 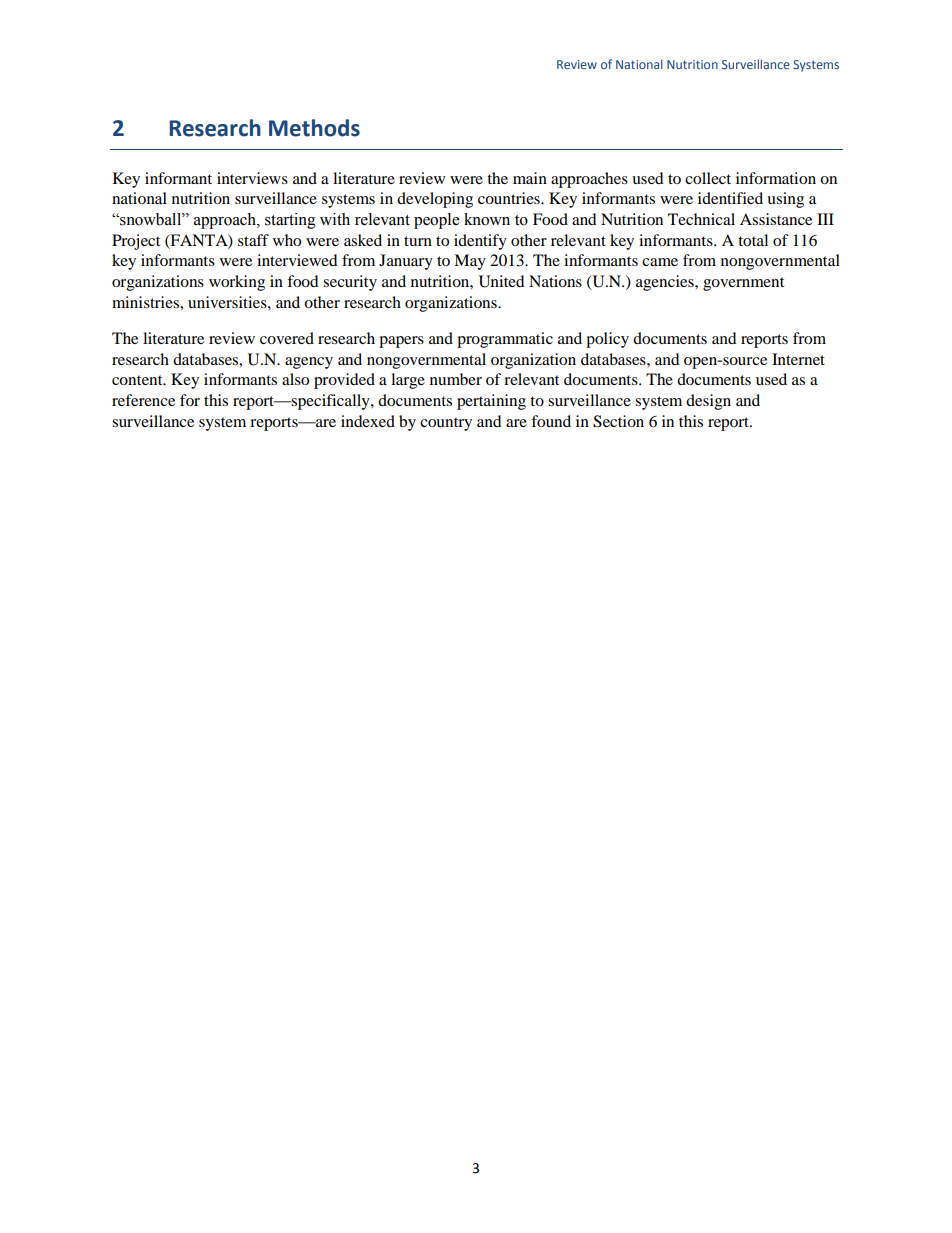 I want to click on reference, so click(x=143, y=400).
